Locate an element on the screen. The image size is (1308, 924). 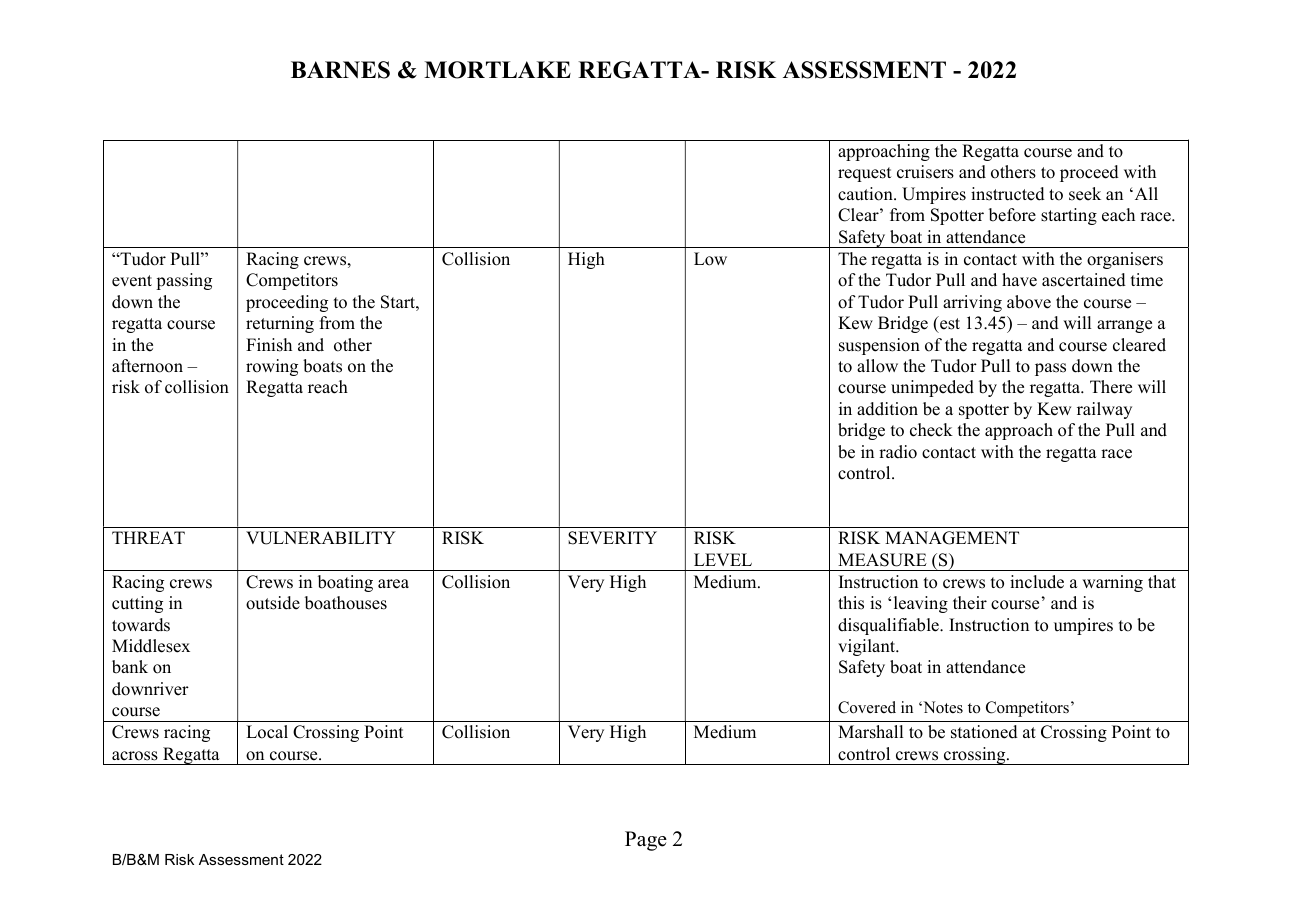
stationed is located at coordinates (984, 732).
